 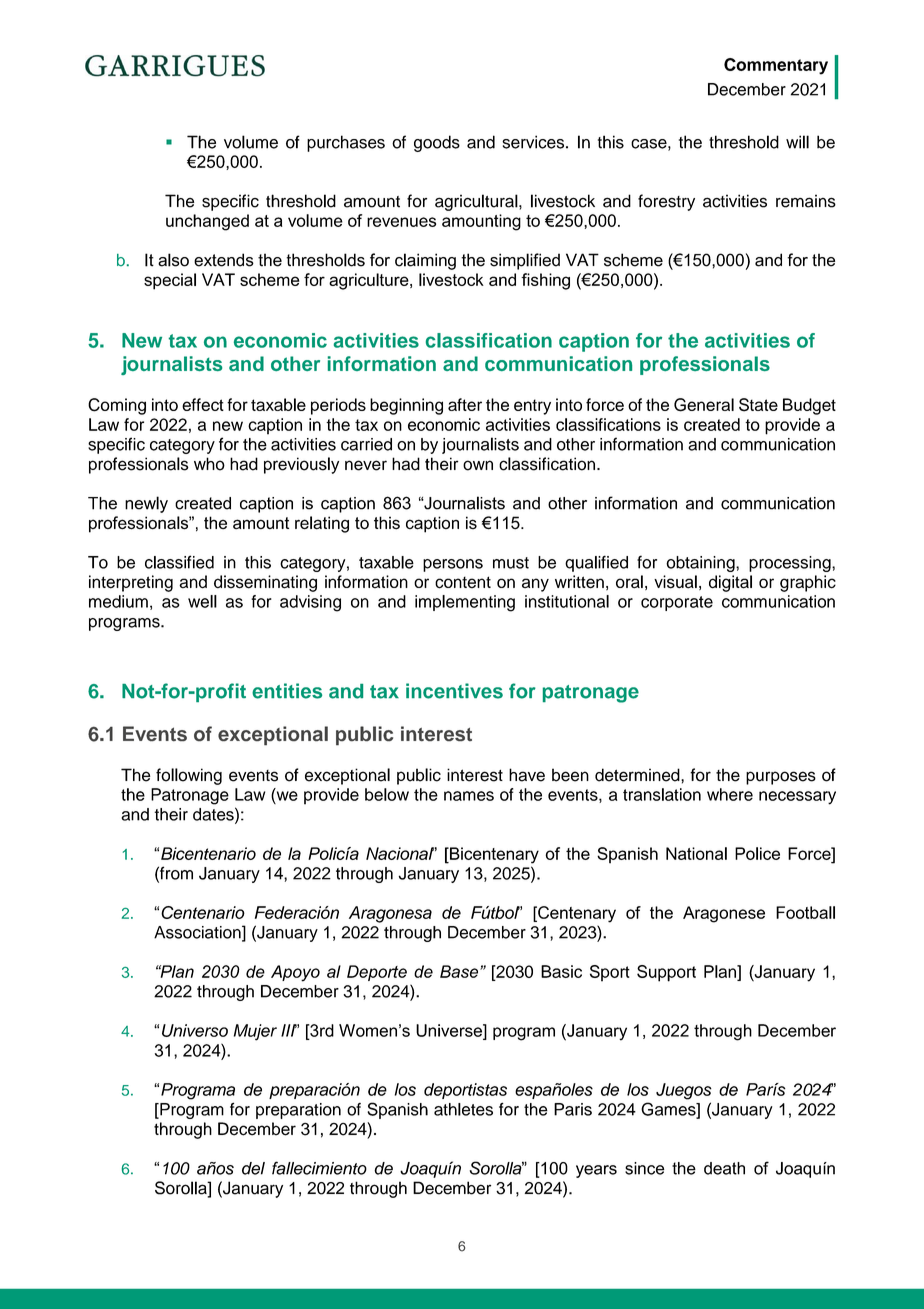 What do you see at coordinates (189, 776) in the document?
I see `following` at bounding box center [189, 776].
